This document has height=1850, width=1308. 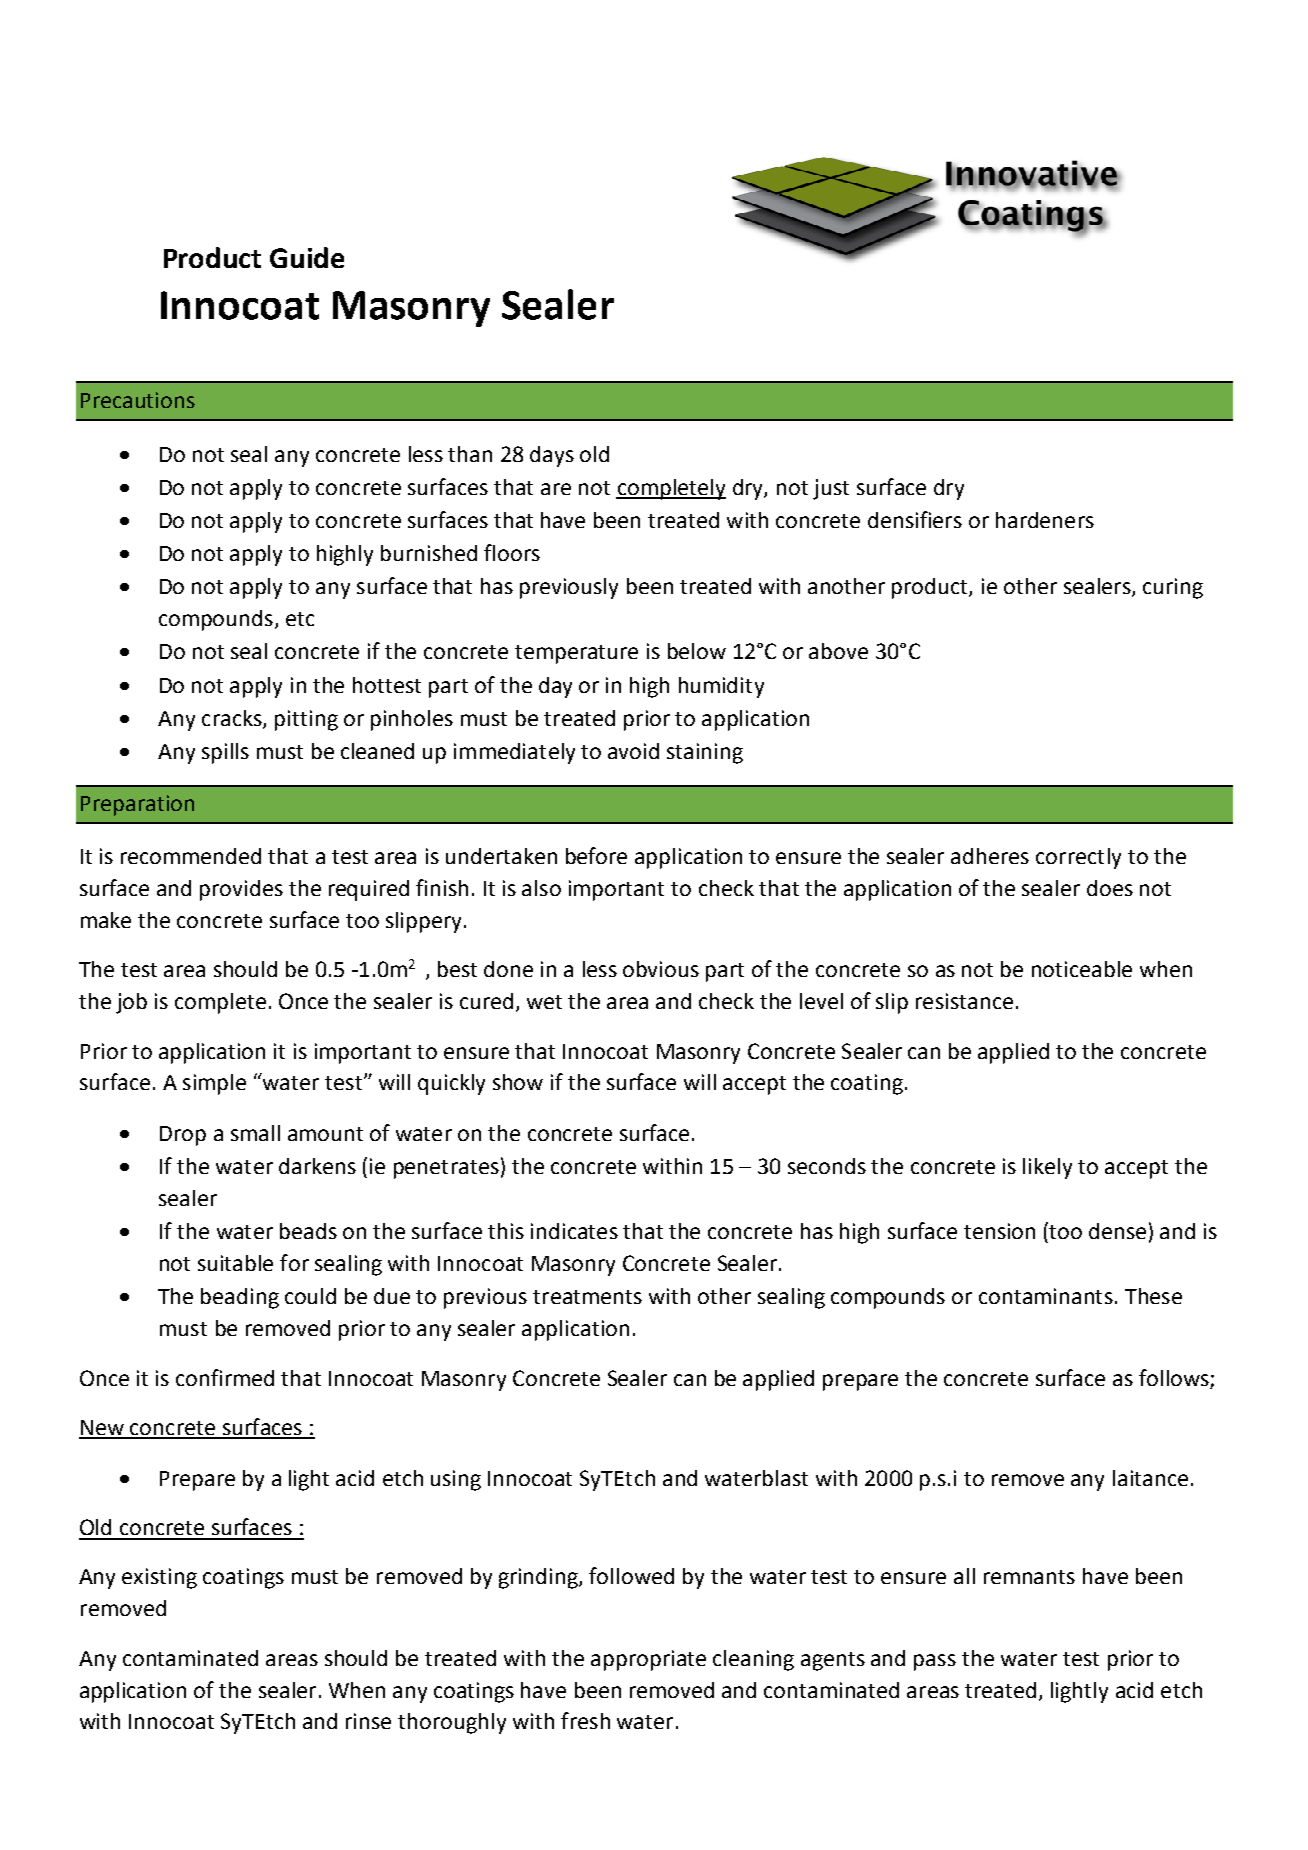 I want to click on curing, so click(x=1173, y=588).
